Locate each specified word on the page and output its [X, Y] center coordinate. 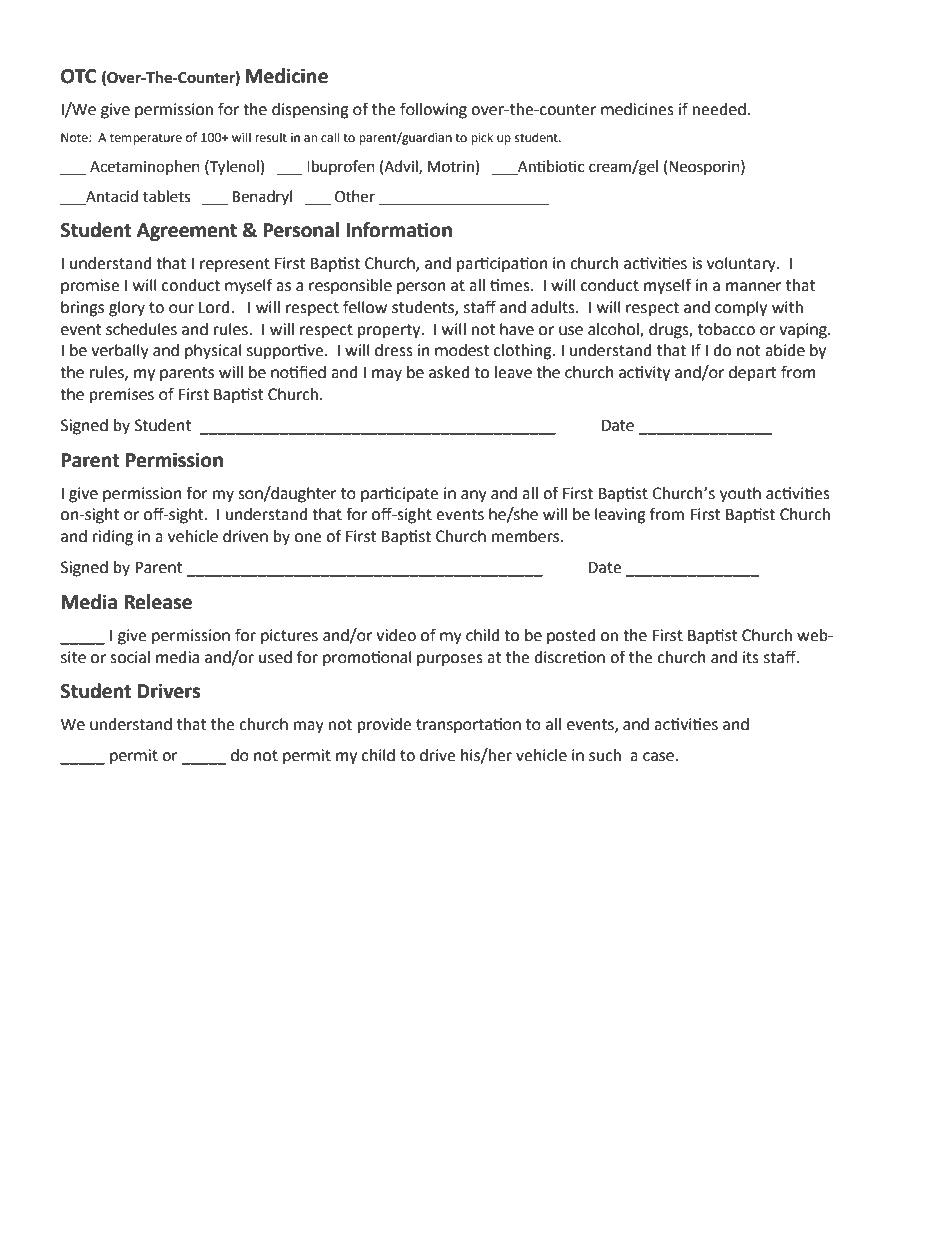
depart [753, 374]
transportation [468, 726]
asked [449, 372]
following [433, 110]
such [605, 755]
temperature [146, 139]
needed [719, 109]
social [130, 657]
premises [122, 396]
